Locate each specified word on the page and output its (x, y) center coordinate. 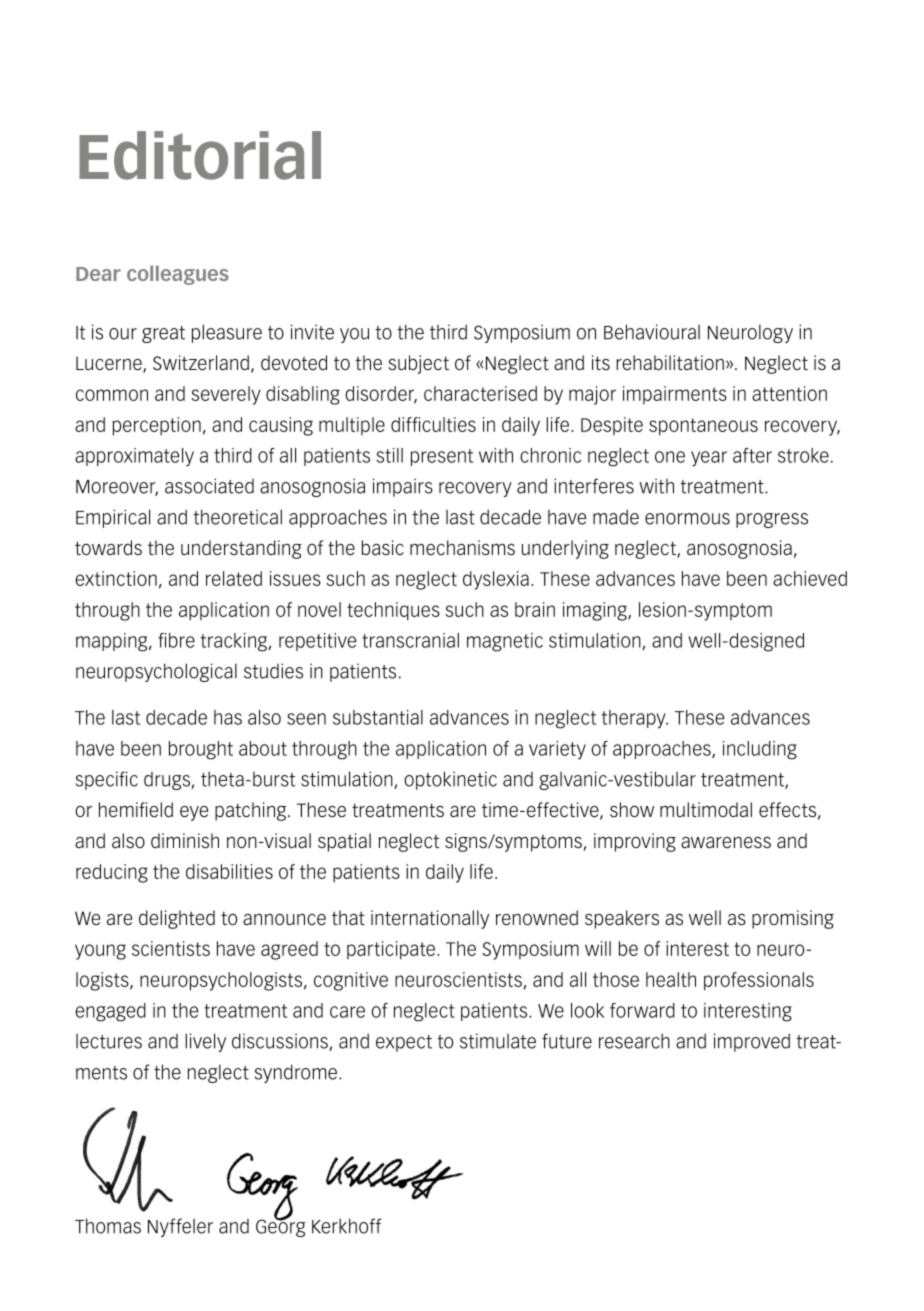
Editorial (200, 155)
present (442, 457)
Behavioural (652, 332)
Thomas (108, 1226)
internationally (430, 919)
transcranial (410, 640)
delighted (177, 919)
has (228, 717)
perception (157, 426)
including (760, 750)
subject (419, 364)
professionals (759, 981)
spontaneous (703, 427)
